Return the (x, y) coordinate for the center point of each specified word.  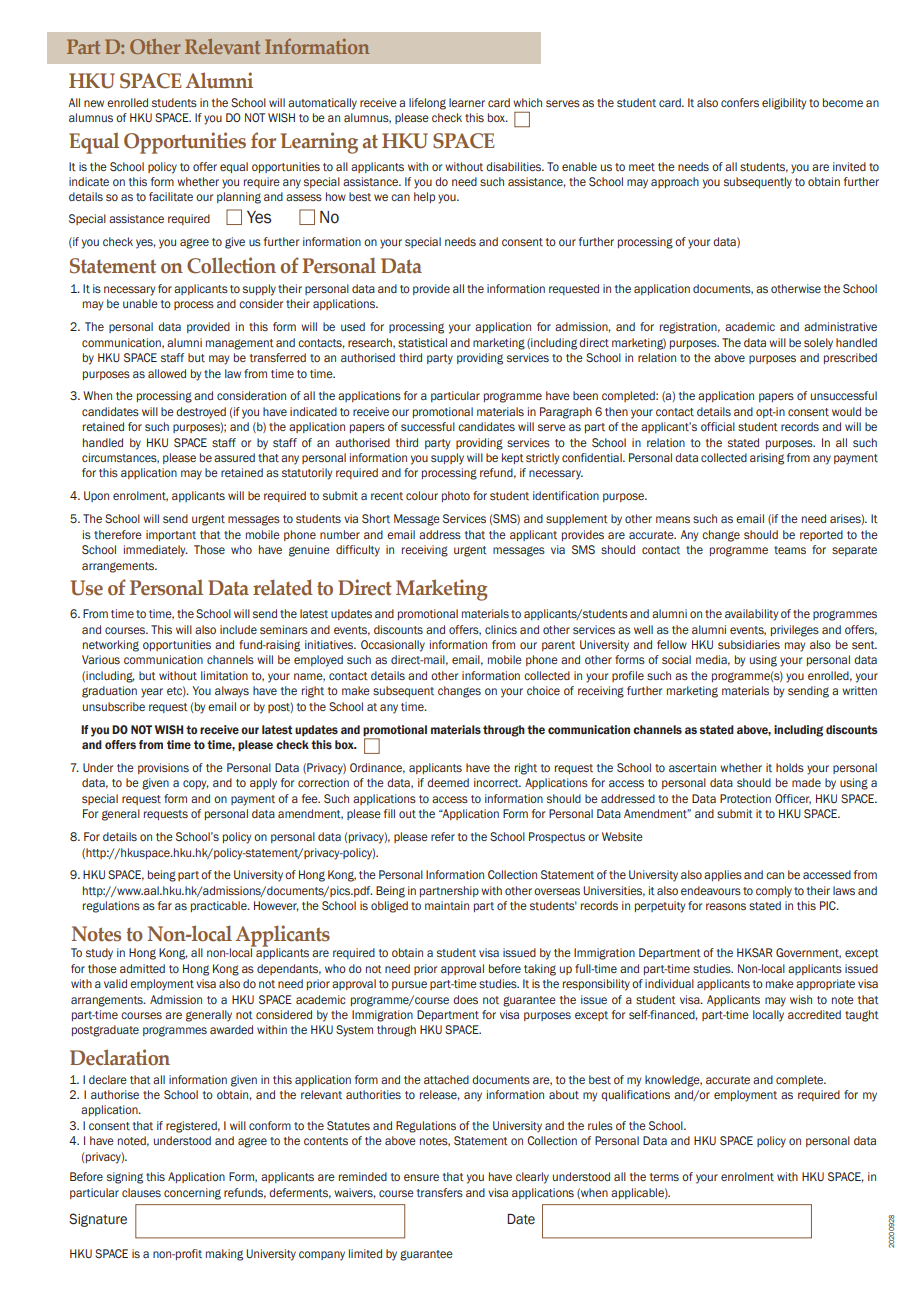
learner (467, 102)
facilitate (171, 196)
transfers (440, 1192)
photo (456, 496)
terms (664, 1177)
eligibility (784, 104)
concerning (192, 1194)
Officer (793, 799)
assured (234, 457)
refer (443, 836)
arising (767, 459)
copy (196, 785)
